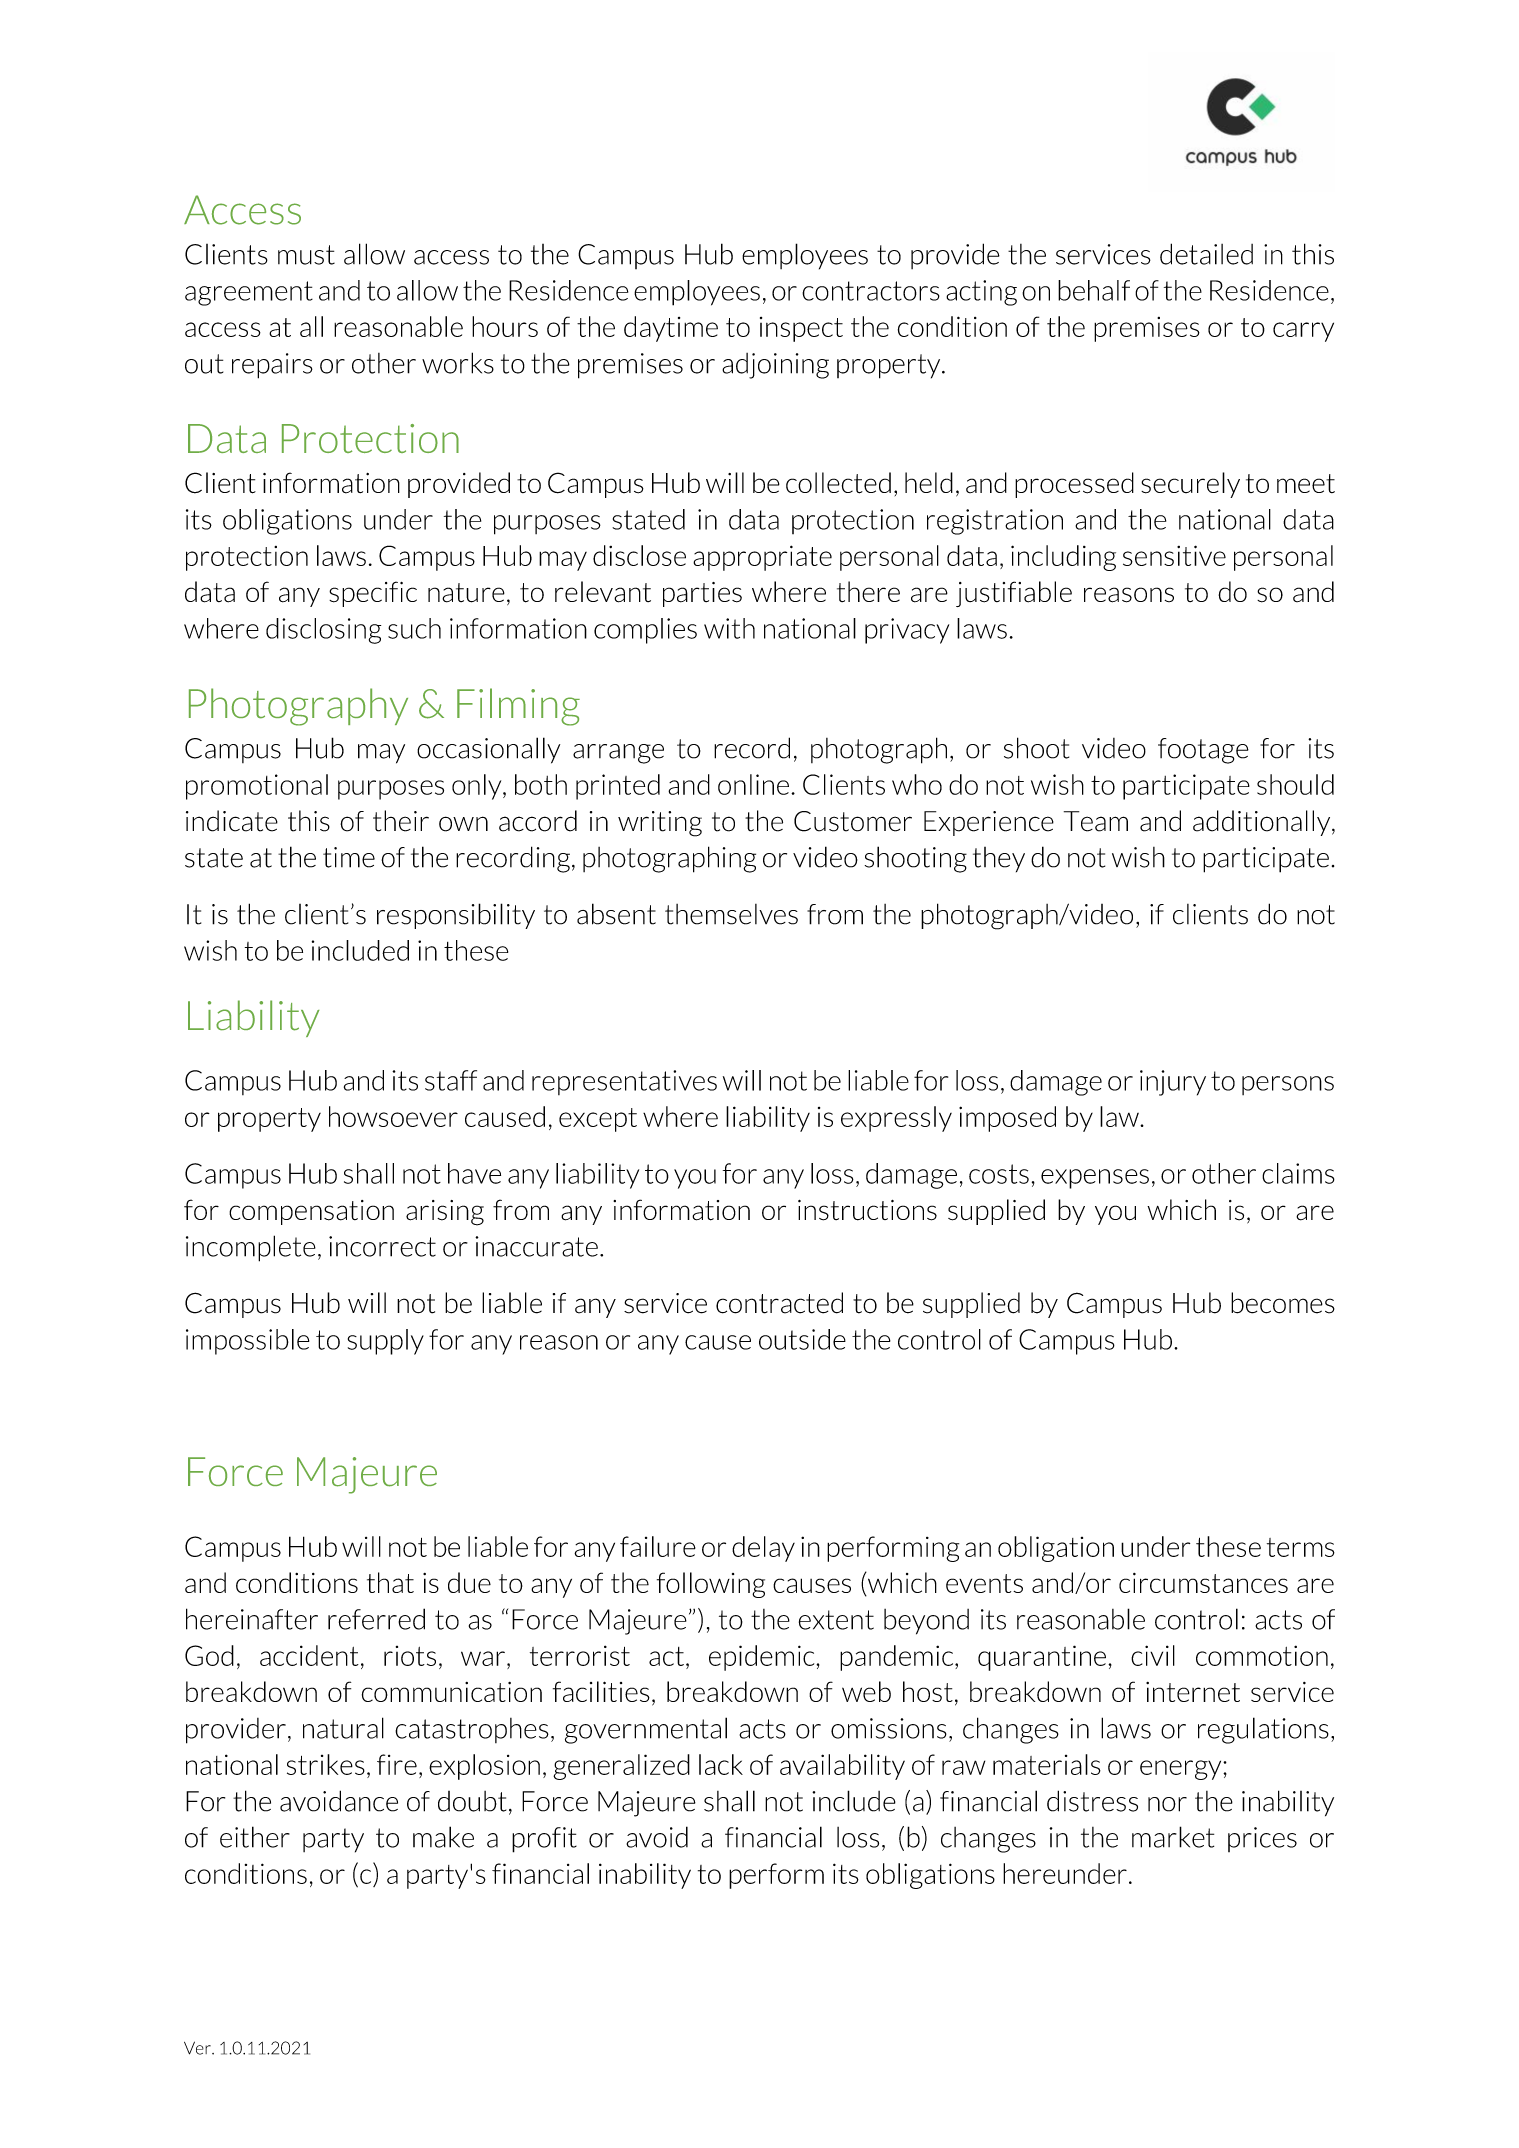 This screenshot has width=1519, height=2148. What do you see at coordinates (401, 821) in the screenshot?
I see `their` at bounding box center [401, 821].
